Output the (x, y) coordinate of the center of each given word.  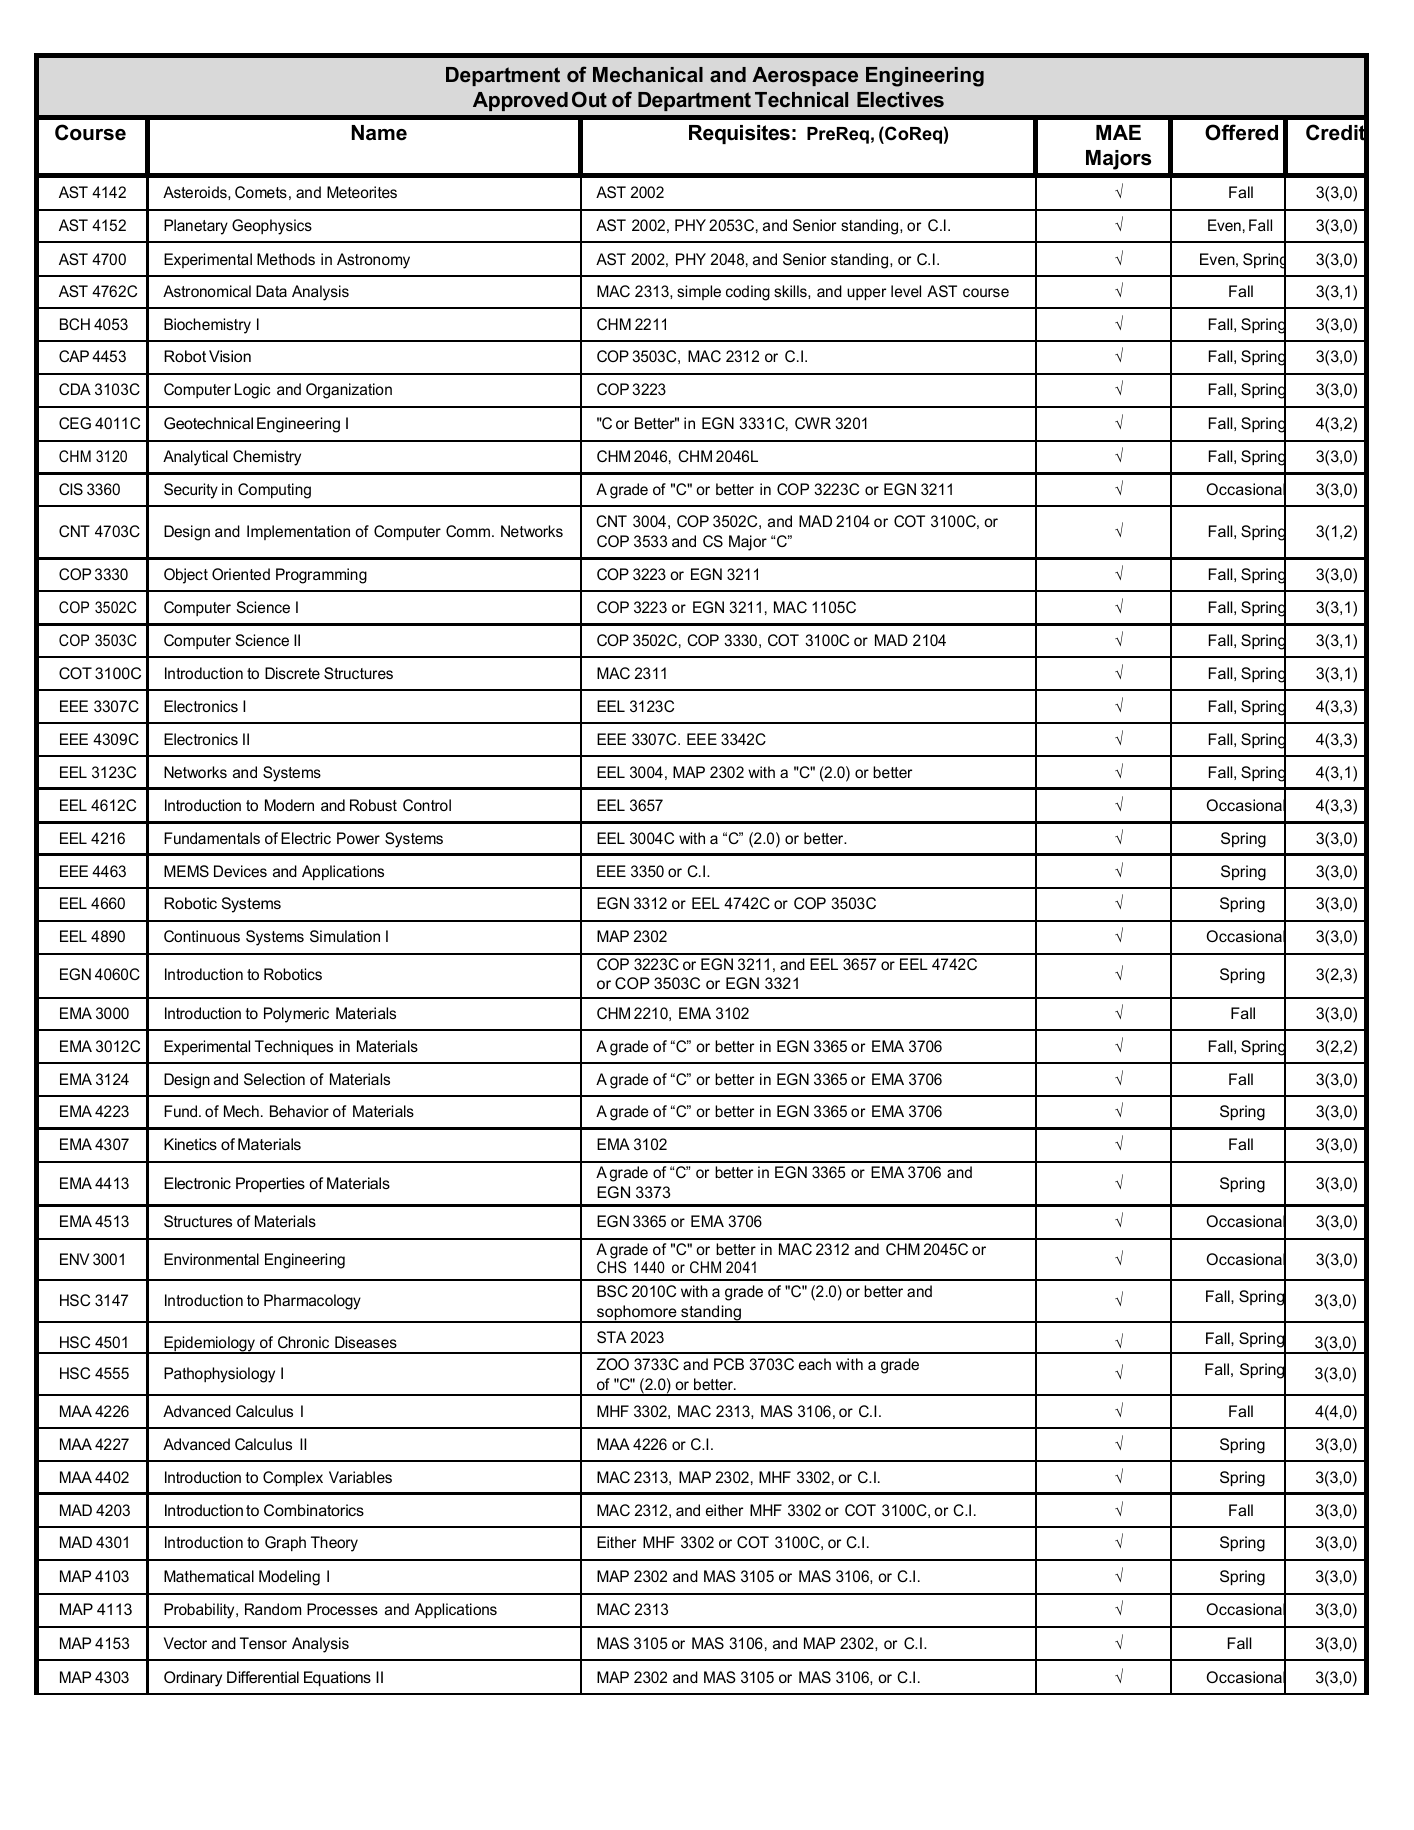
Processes (342, 1609)
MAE (1118, 132)
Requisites (739, 134)
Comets (261, 192)
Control (427, 805)
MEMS (186, 871)
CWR (813, 423)
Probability (200, 1611)
